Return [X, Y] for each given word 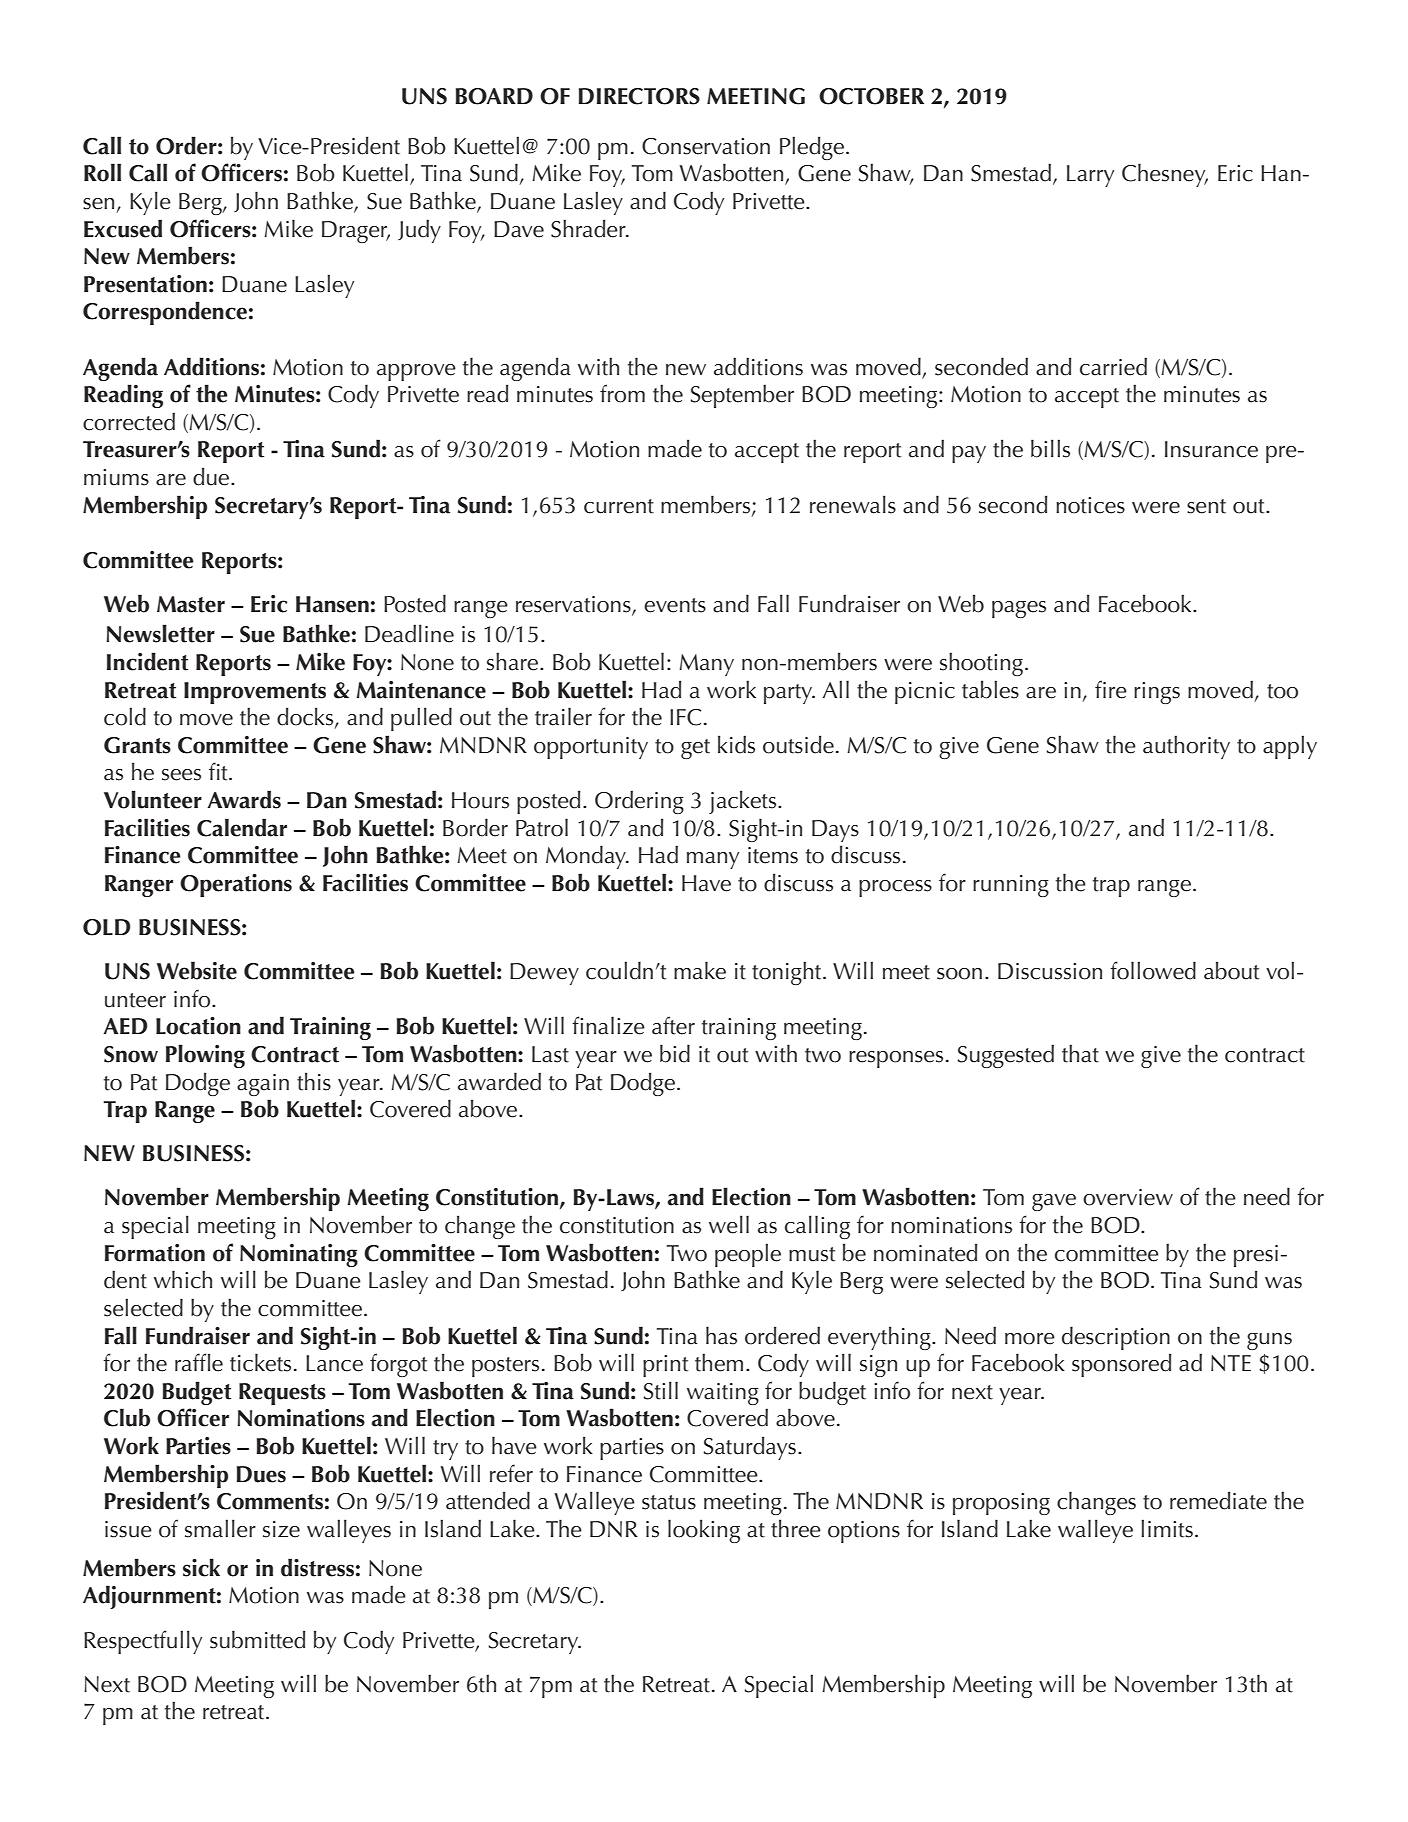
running [1011, 886]
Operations [236, 885]
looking [704, 1531]
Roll [102, 172]
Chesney [1165, 175]
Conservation [706, 146]
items [773, 855]
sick [201, 1567]
